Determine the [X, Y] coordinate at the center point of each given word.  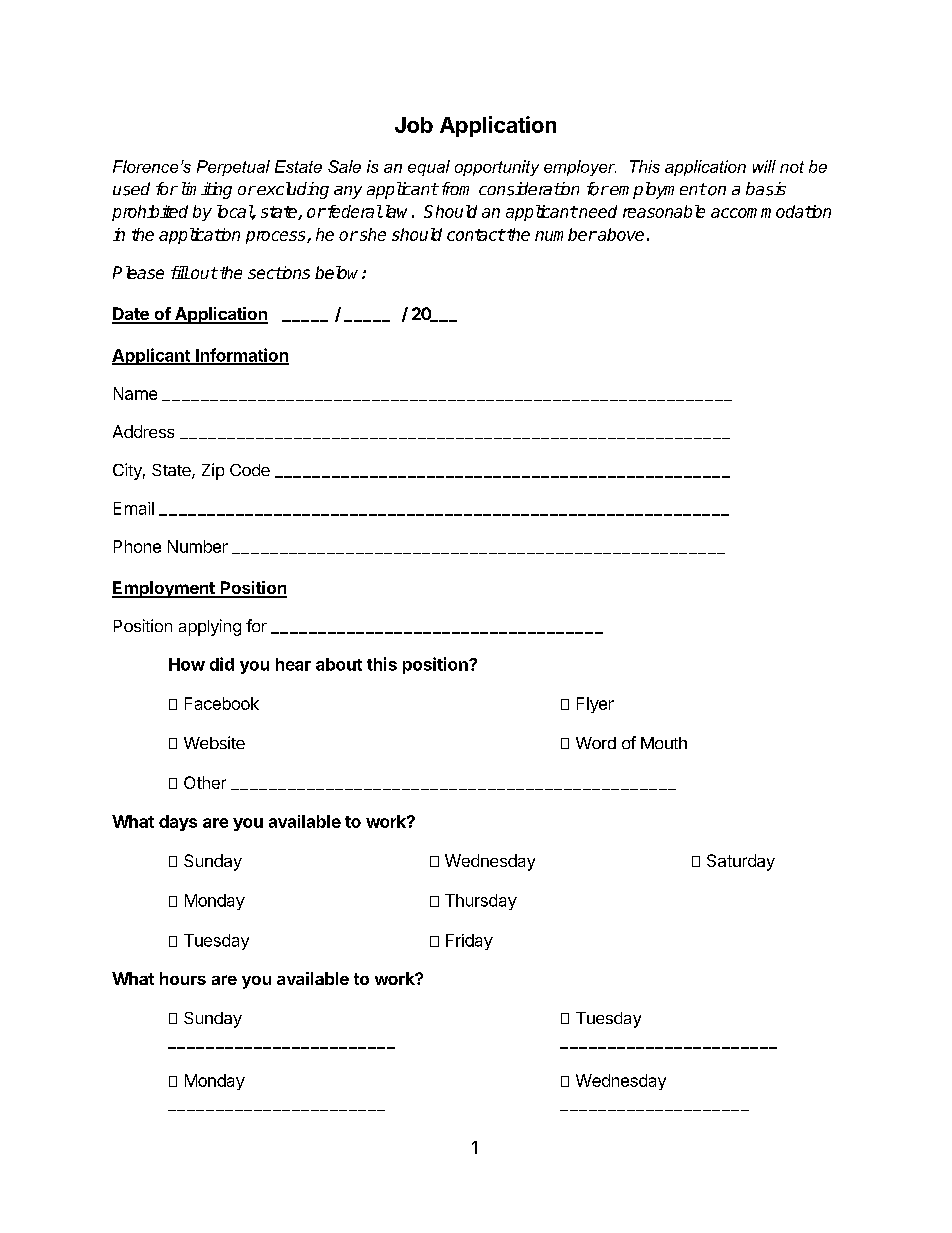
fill [180, 272]
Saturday [741, 862]
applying [210, 627]
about [339, 664]
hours [183, 978]
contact [476, 235]
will [764, 166]
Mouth [664, 743]
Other [205, 782]
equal [429, 168]
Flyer [595, 705]
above [620, 234]
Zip [213, 471]
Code [250, 470]
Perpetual [233, 168]
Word [596, 743]
